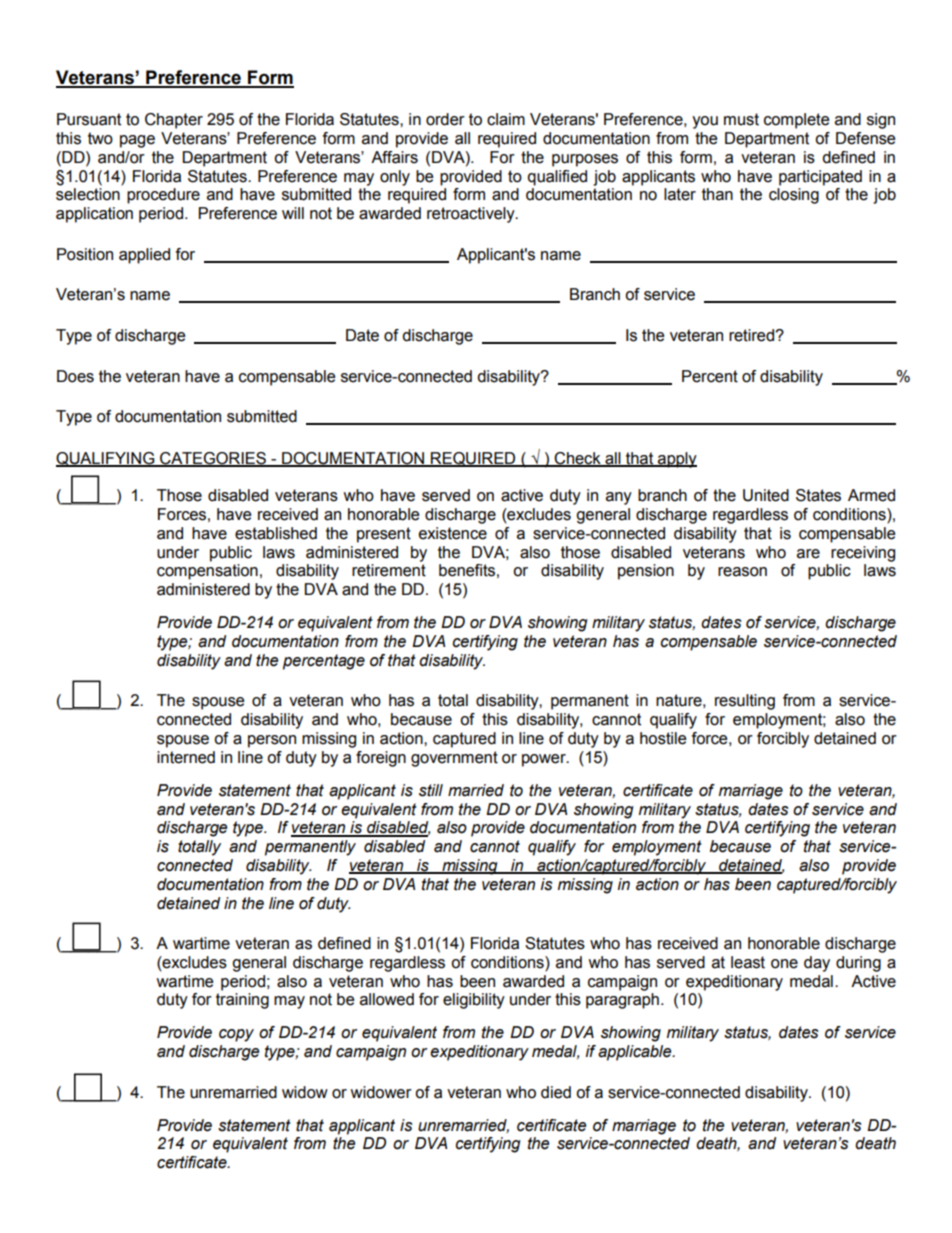 The image size is (952, 1233). I want to click on reason, so click(742, 572).
